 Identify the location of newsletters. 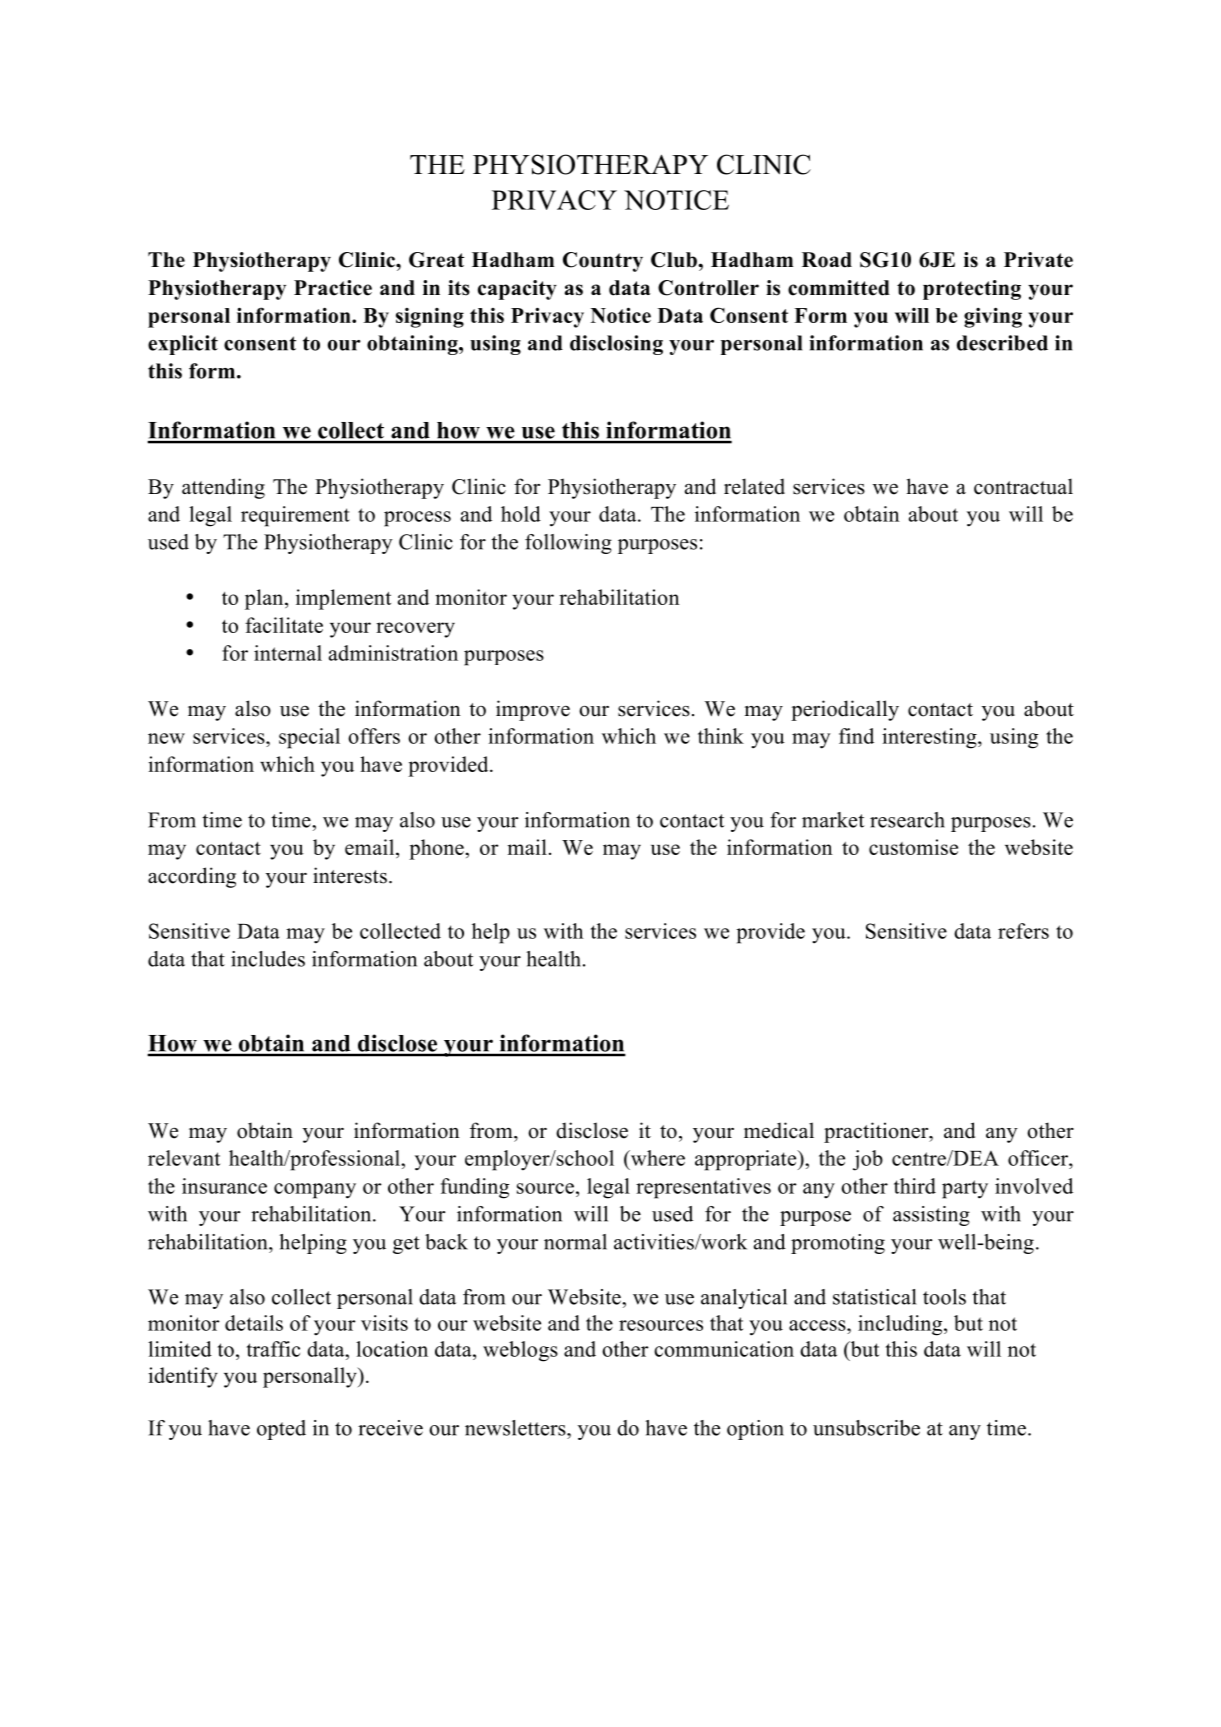
(516, 1428).
